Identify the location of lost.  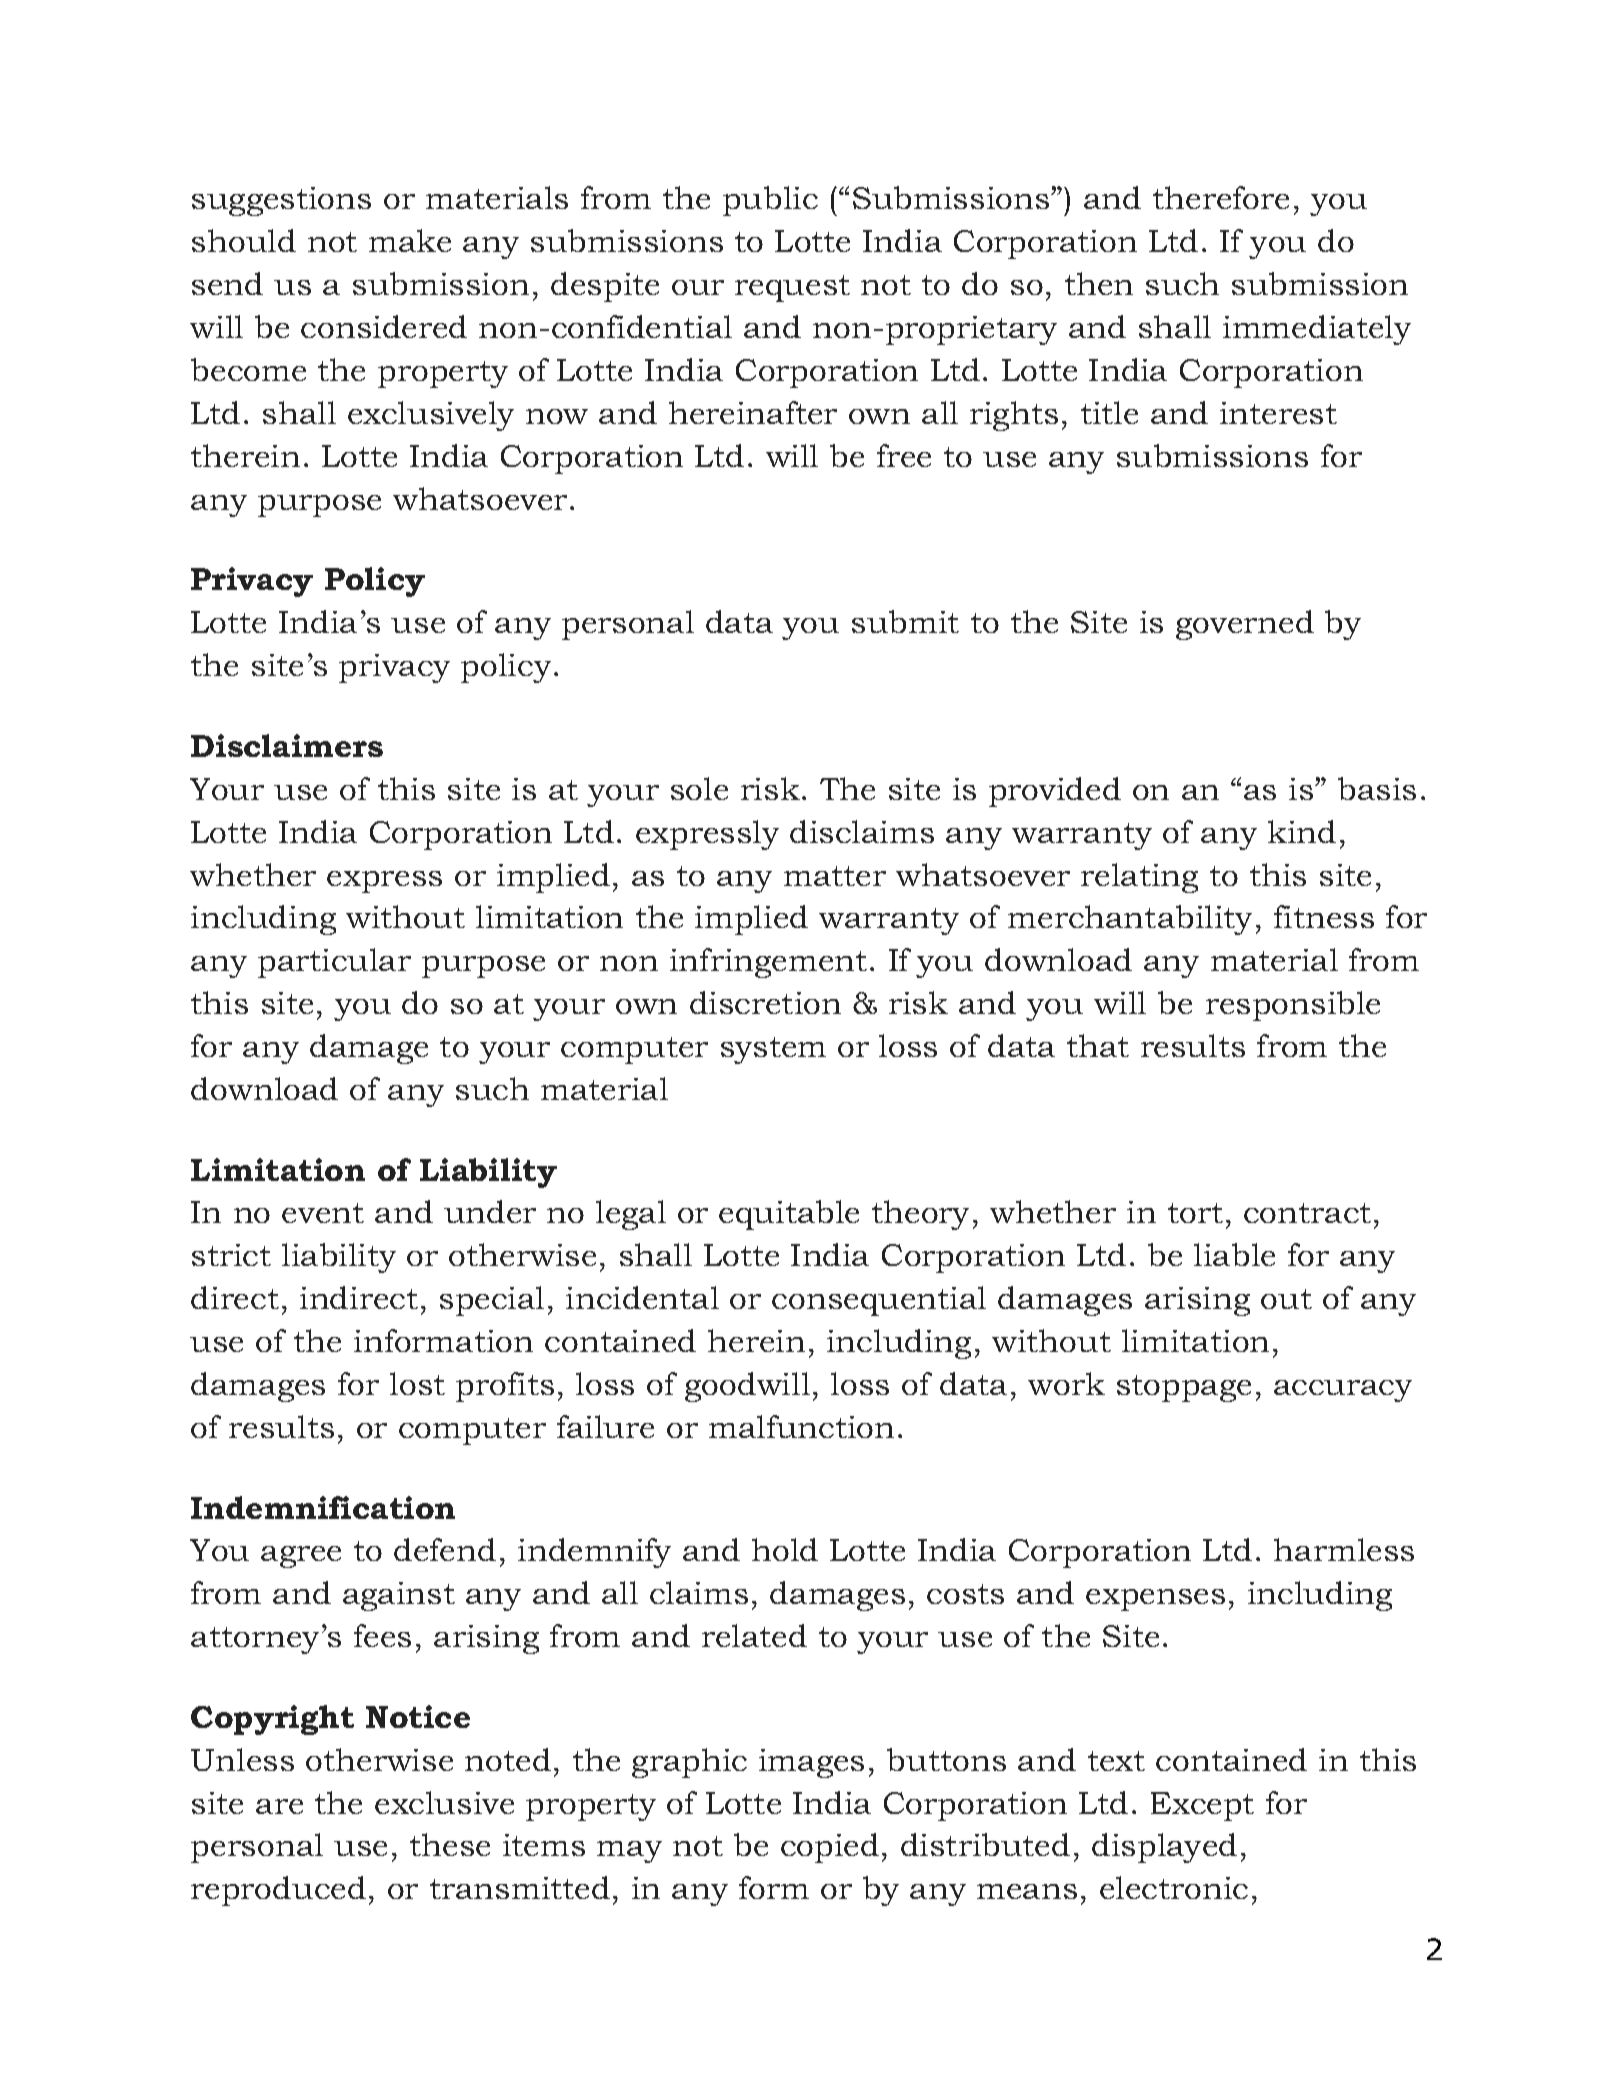
(417, 1383).
